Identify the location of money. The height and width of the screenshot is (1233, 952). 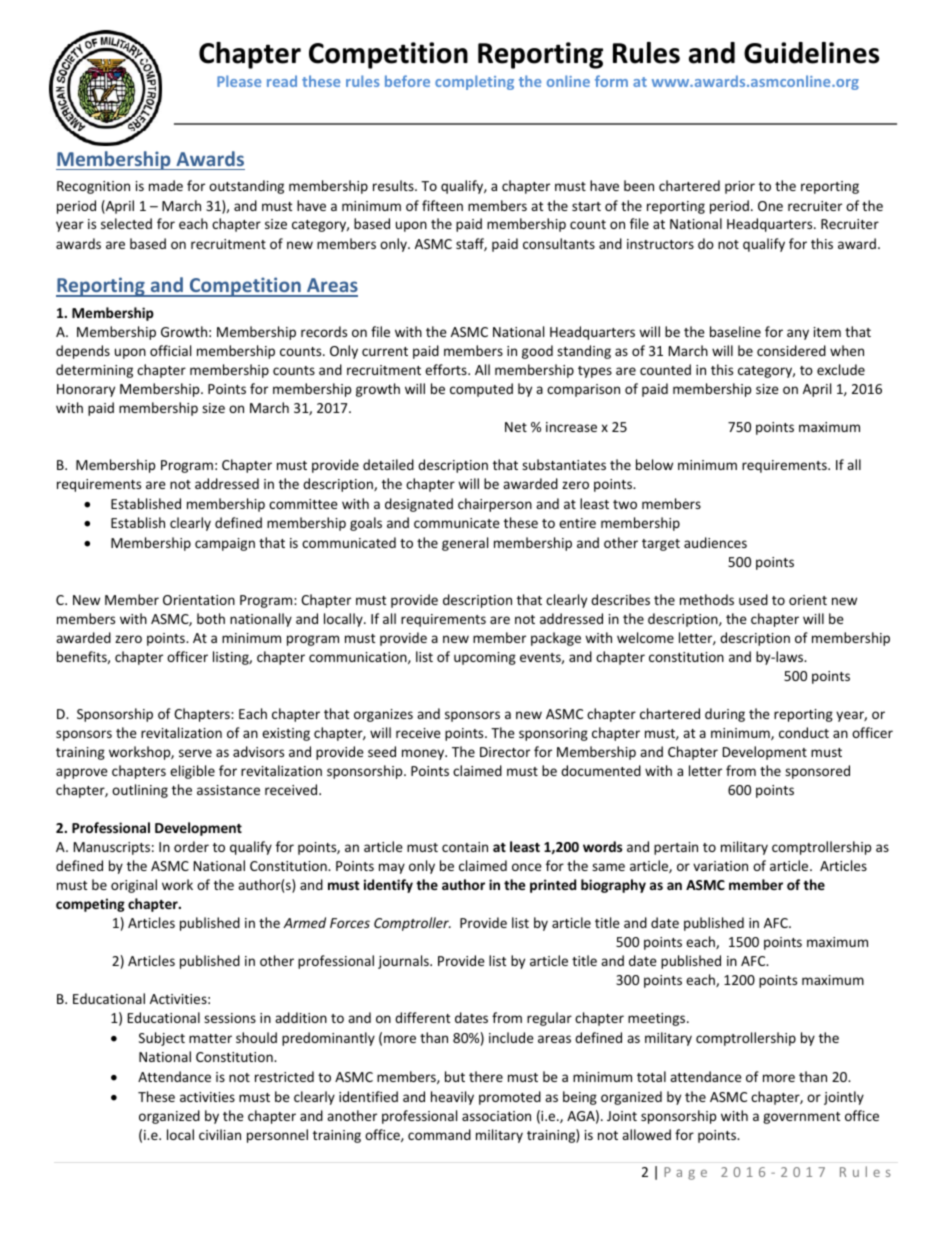
(424, 754).
